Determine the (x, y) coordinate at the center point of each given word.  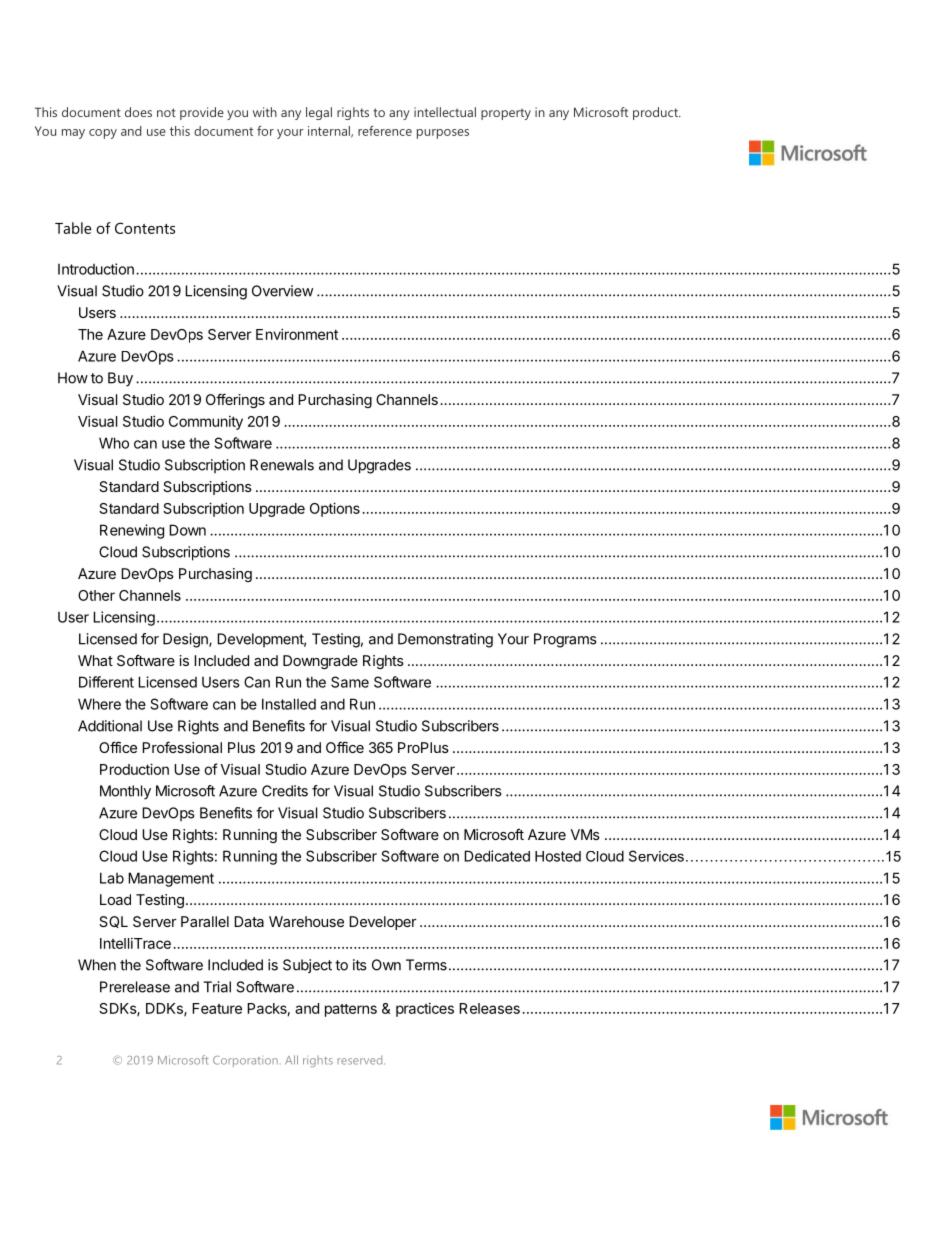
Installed (289, 704)
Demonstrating (445, 640)
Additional (110, 726)
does (138, 112)
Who (114, 443)
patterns (351, 1010)
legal (319, 113)
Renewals (282, 465)
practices (425, 1009)
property (506, 114)
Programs (565, 640)
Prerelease (135, 987)
